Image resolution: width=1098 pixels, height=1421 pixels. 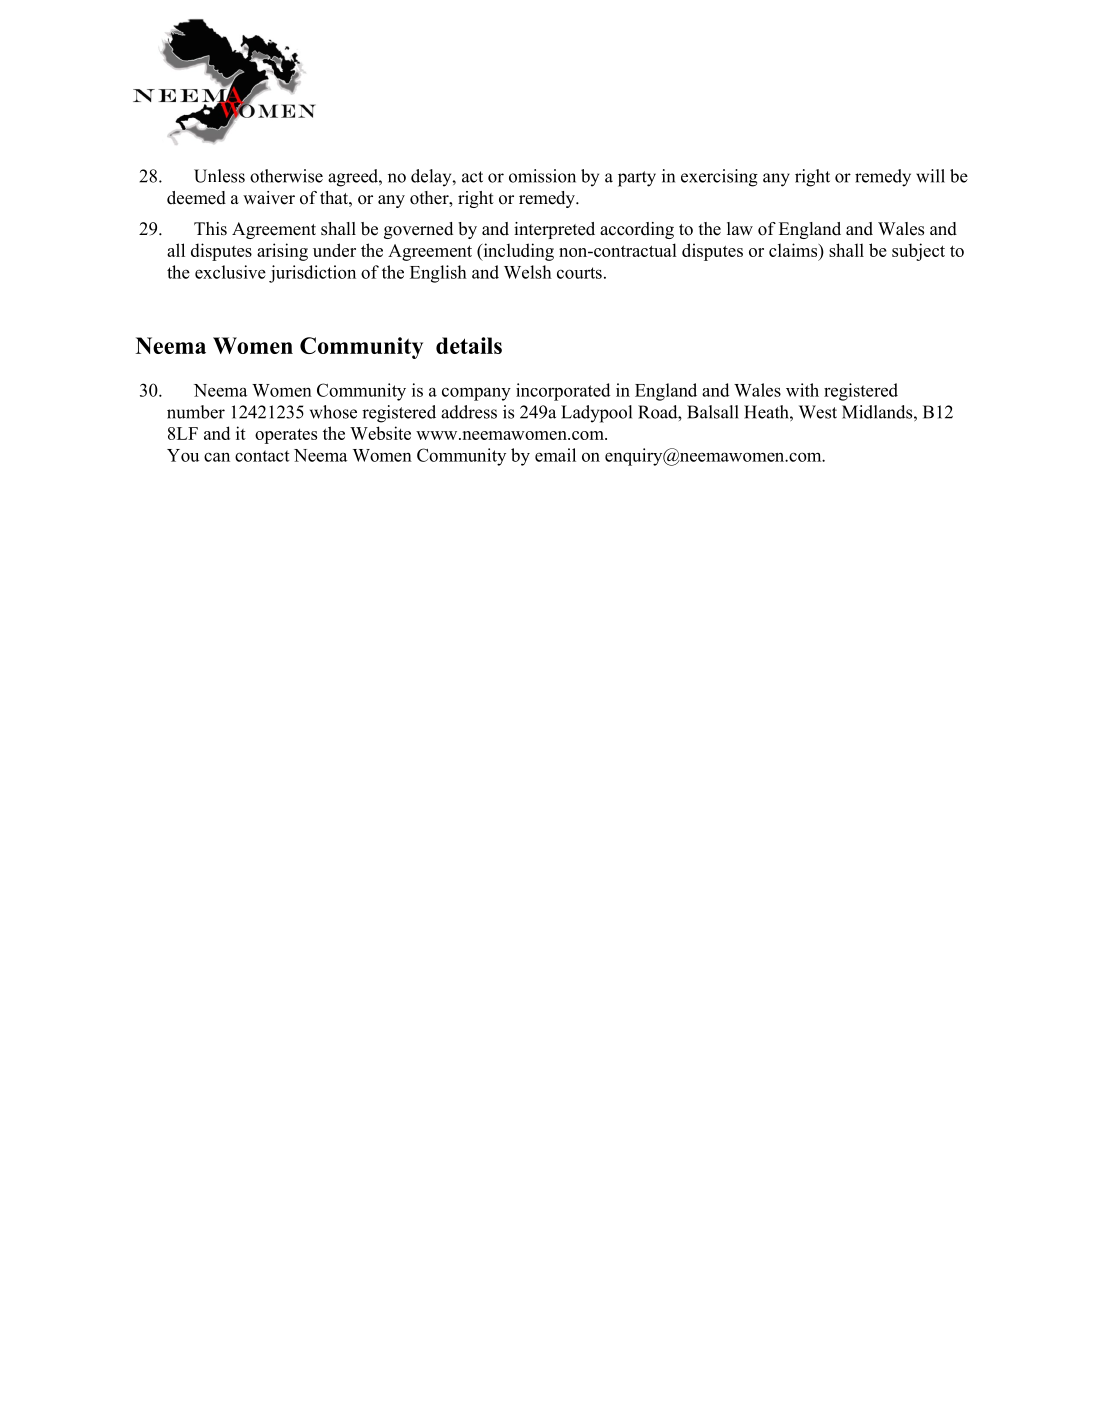 What do you see at coordinates (930, 176) in the screenshot?
I see `will` at bounding box center [930, 176].
